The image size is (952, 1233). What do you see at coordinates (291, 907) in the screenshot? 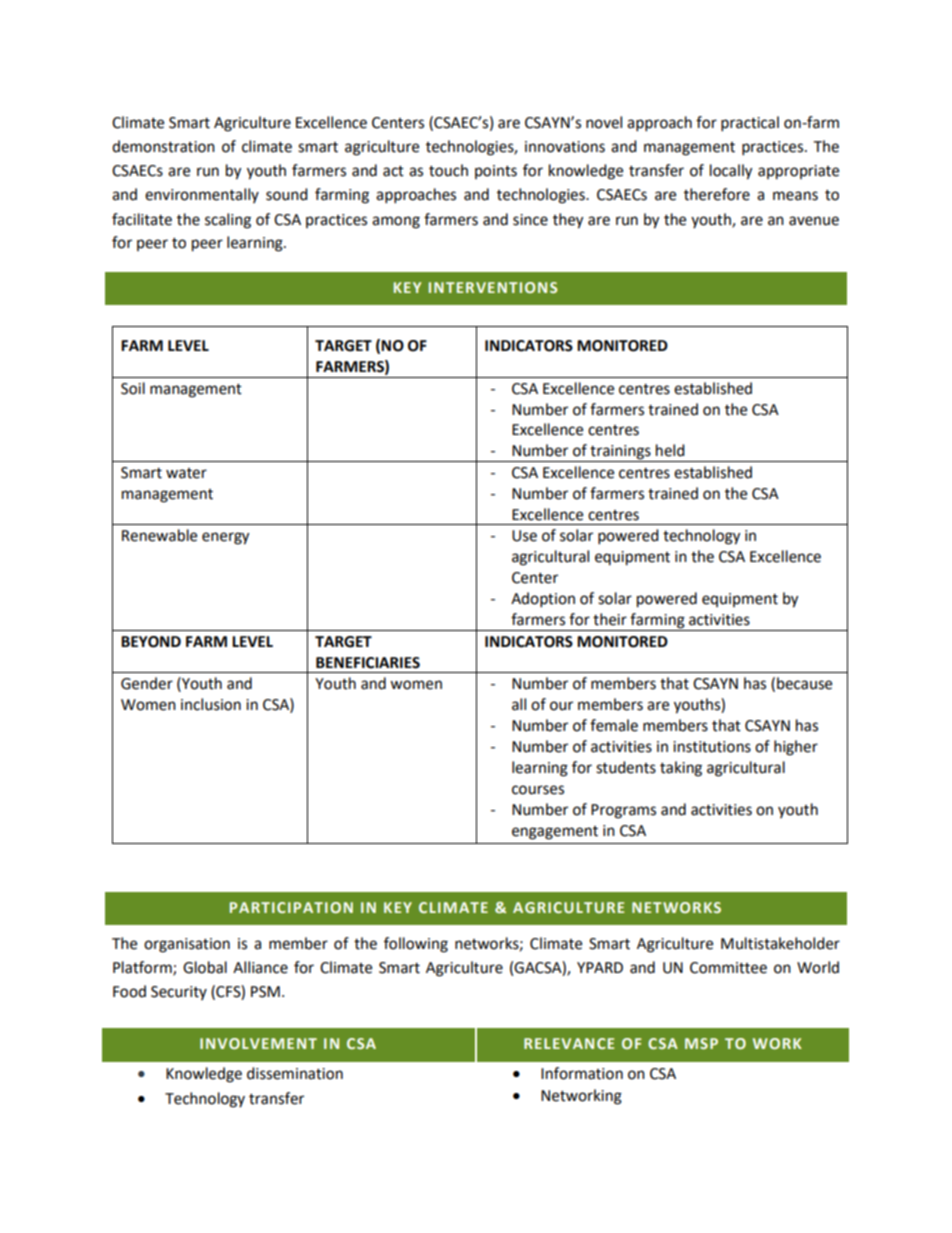
I see `PARTICIPATION` at bounding box center [291, 907].
